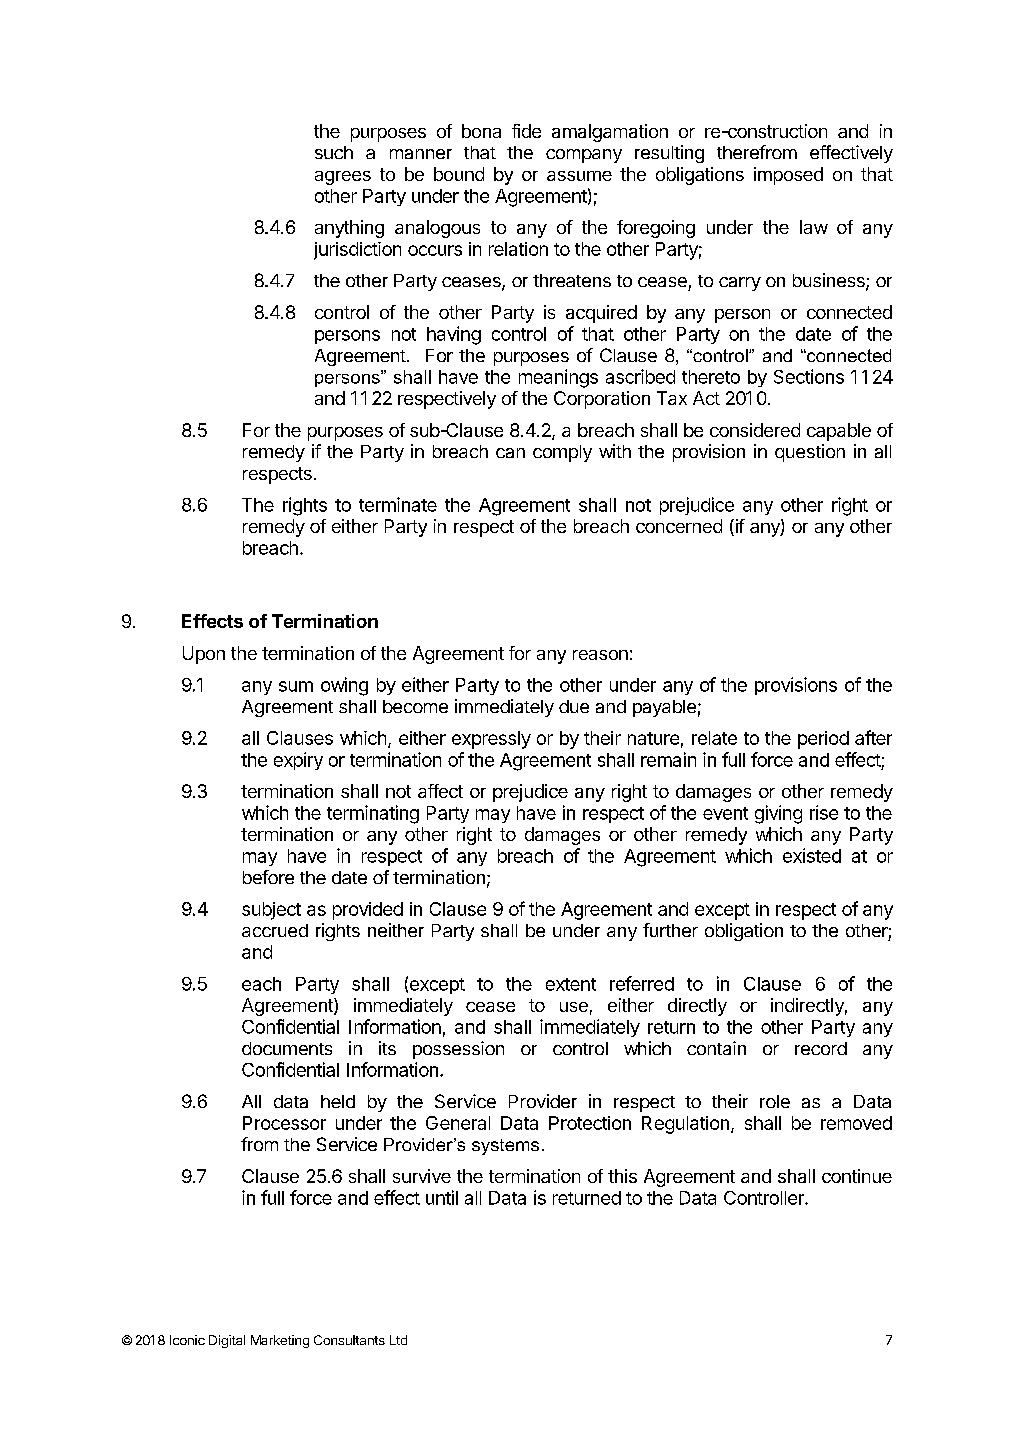 This screenshot has height=1431, width=1013. What do you see at coordinates (571, 984) in the screenshot?
I see `extent` at bounding box center [571, 984].
